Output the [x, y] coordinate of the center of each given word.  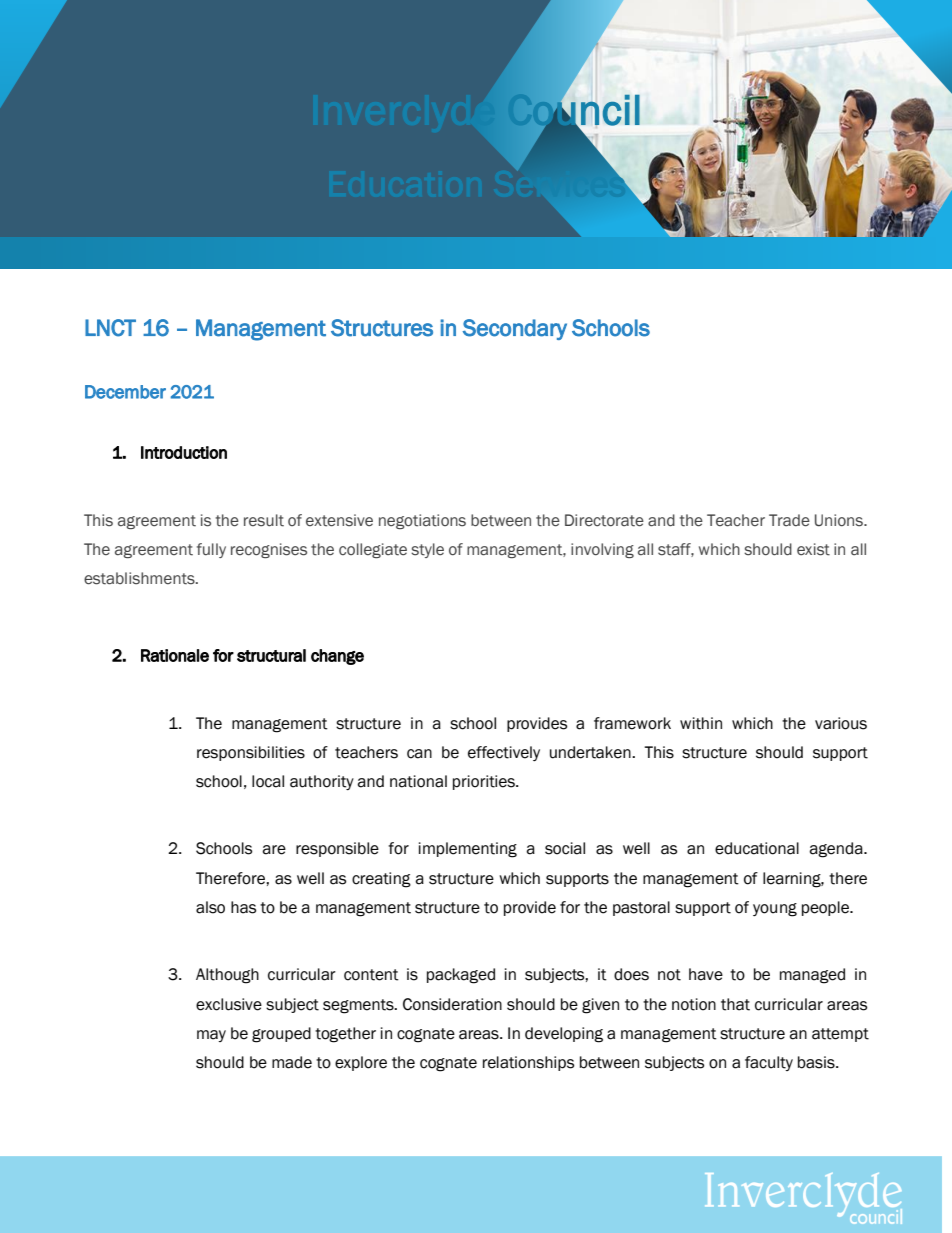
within [701, 723]
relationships [528, 1063]
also [210, 907]
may [211, 1036]
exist [813, 549]
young [775, 910]
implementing [468, 850]
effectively [504, 753]
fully [211, 550]
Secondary [515, 329]
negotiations [422, 521]
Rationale [175, 655]
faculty [769, 1063]
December [125, 392]
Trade [789, 520]
